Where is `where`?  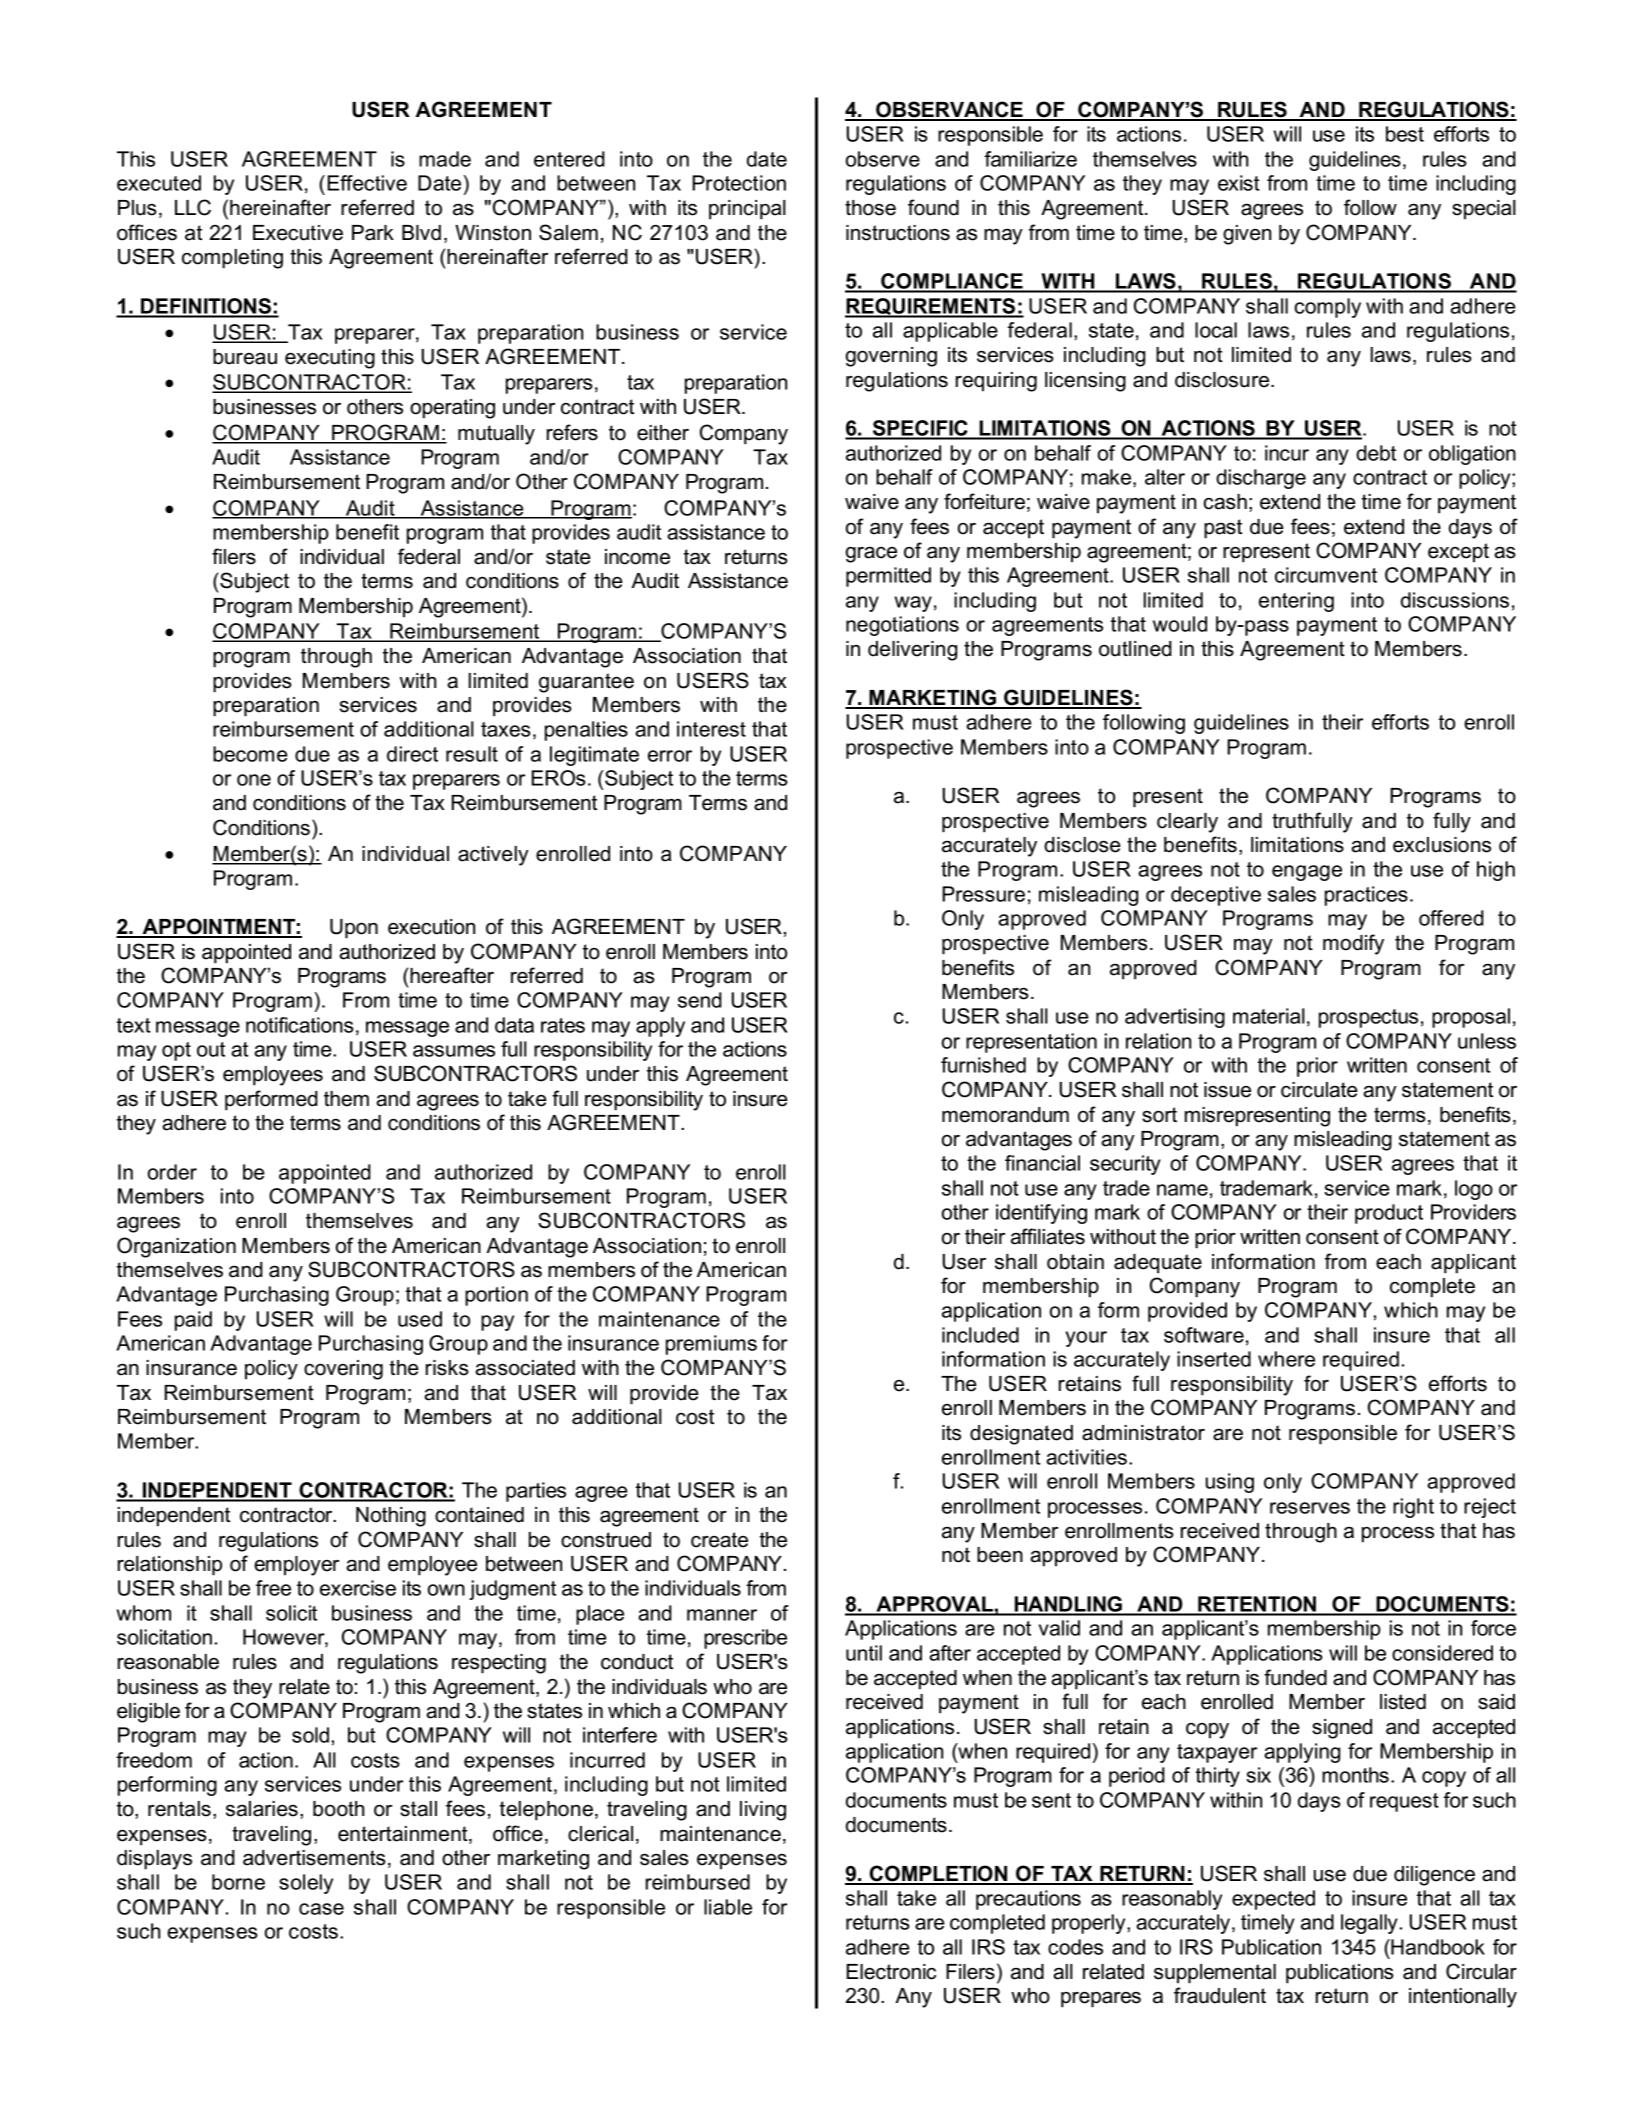
where is located at coordinates (1286, 1359).
